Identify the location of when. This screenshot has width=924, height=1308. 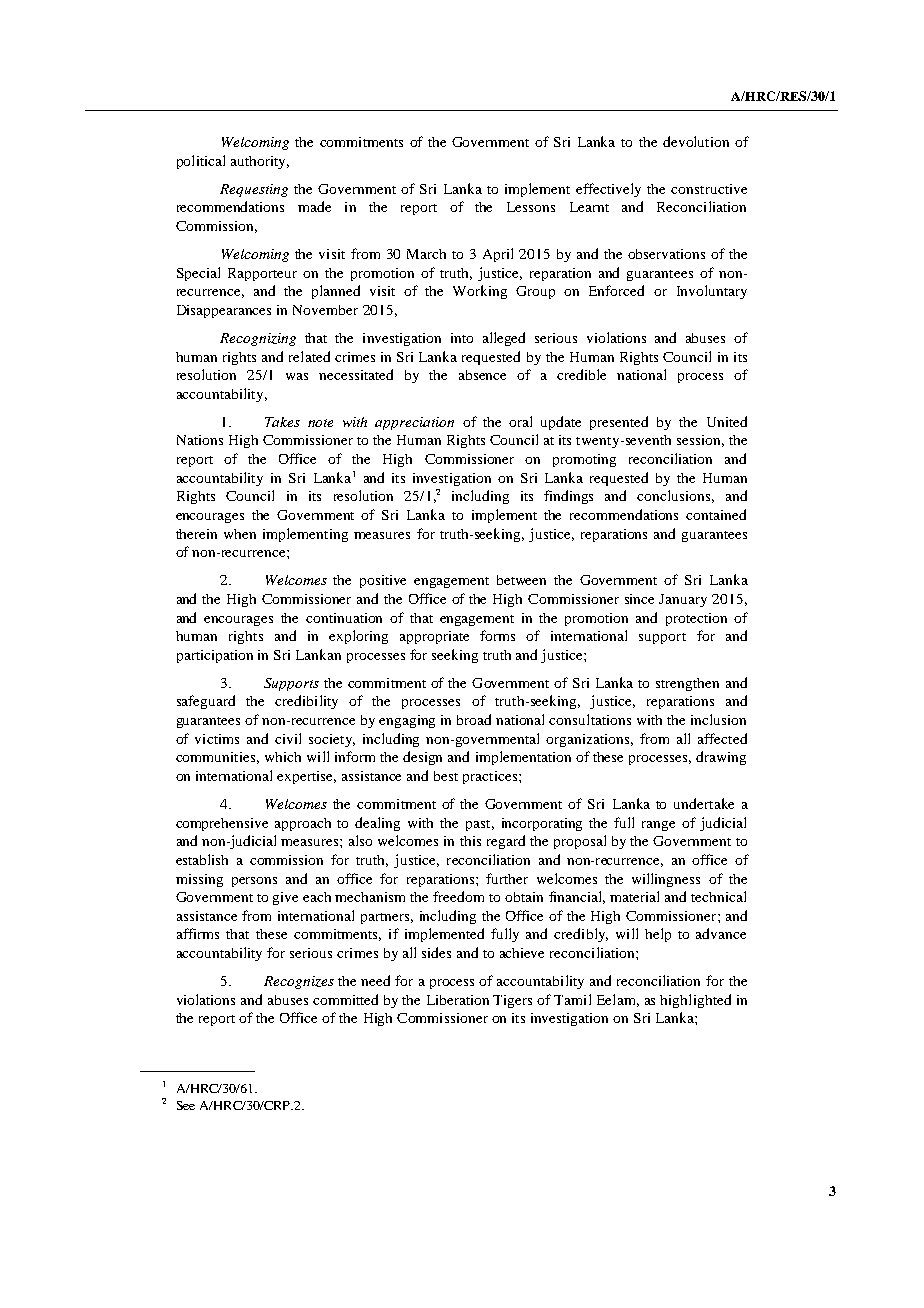
(240, 534).
